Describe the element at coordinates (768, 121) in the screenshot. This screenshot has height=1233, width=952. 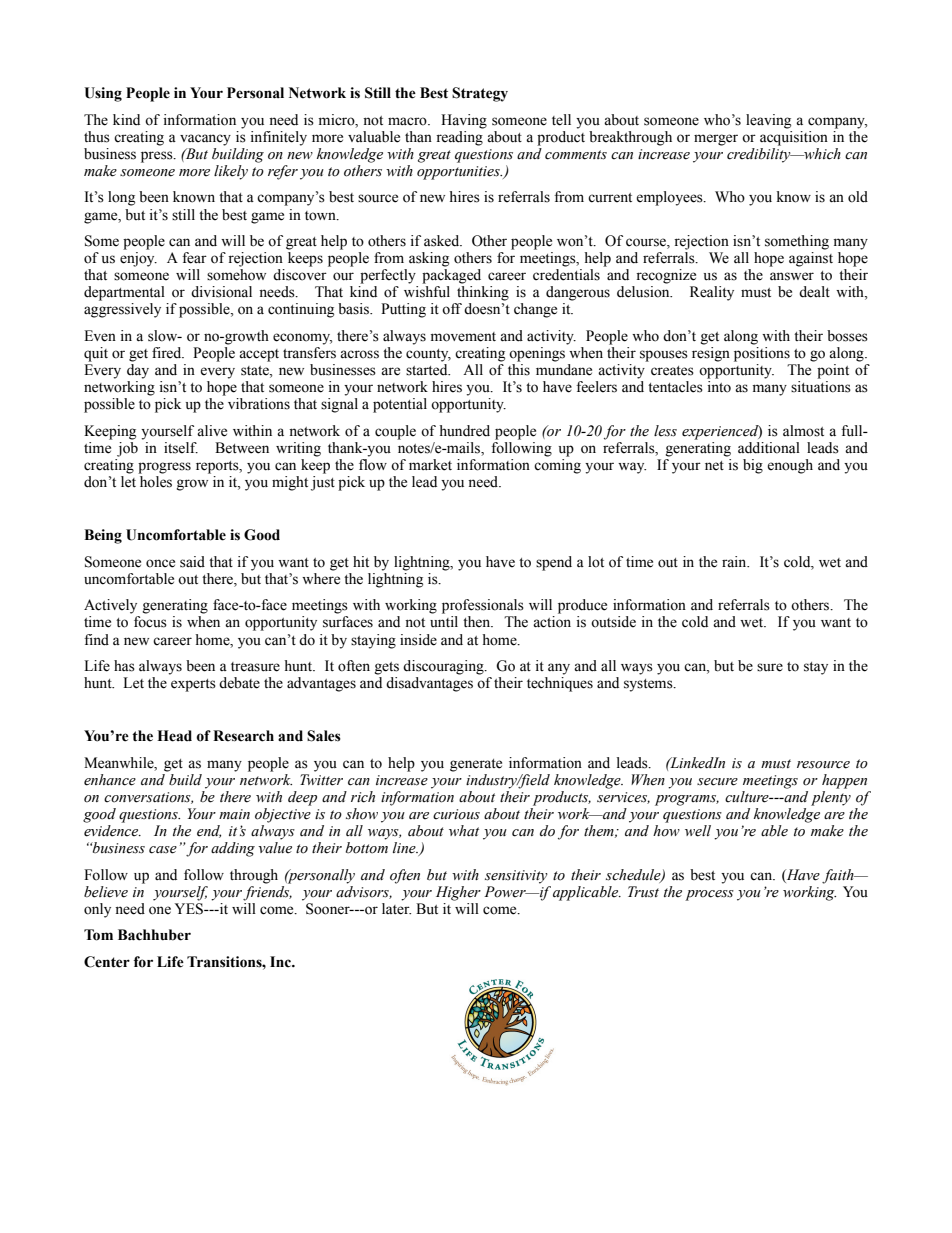
I see `leaving` at that location.
